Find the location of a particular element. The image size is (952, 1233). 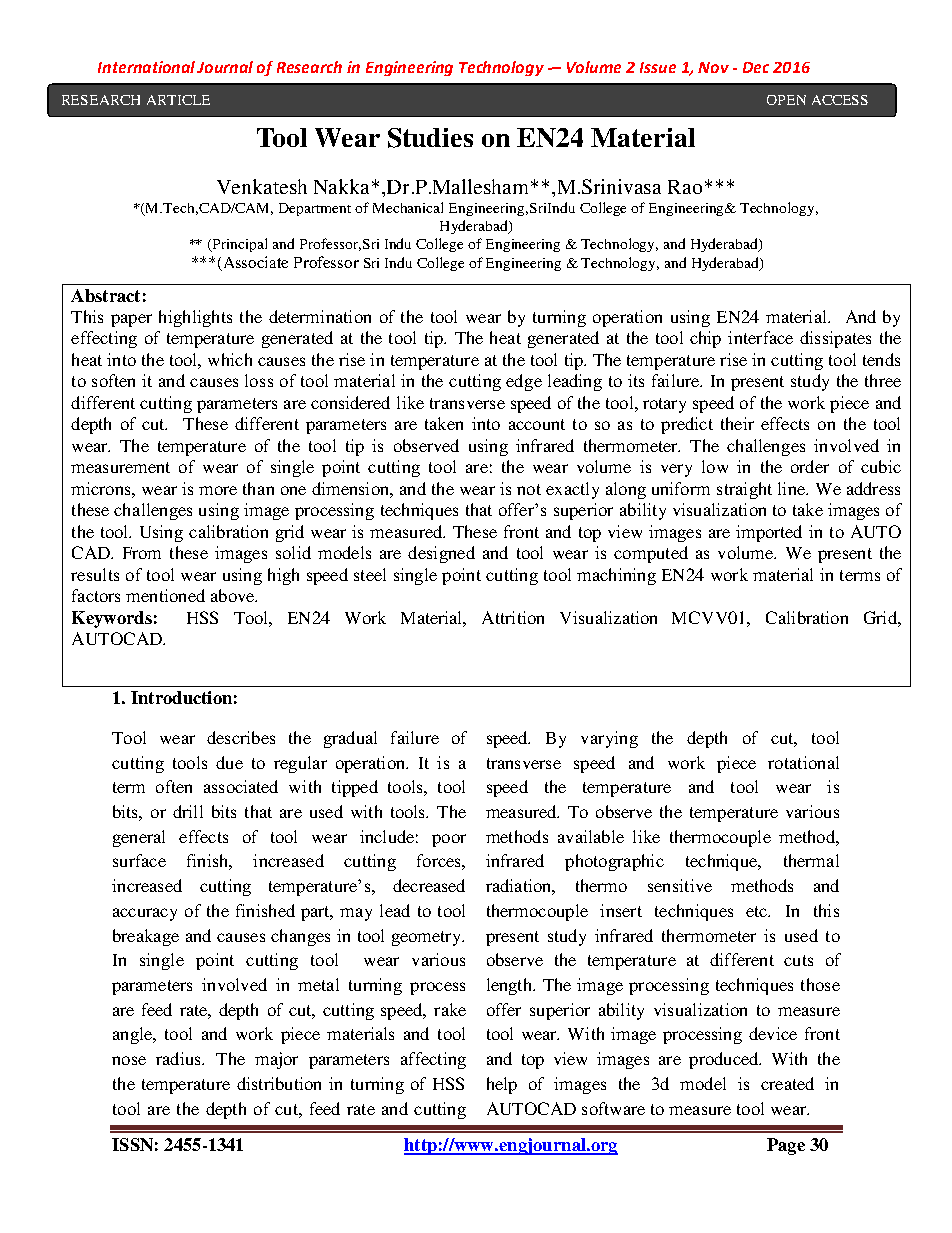

radius is located at coordinates (179, 1058).
